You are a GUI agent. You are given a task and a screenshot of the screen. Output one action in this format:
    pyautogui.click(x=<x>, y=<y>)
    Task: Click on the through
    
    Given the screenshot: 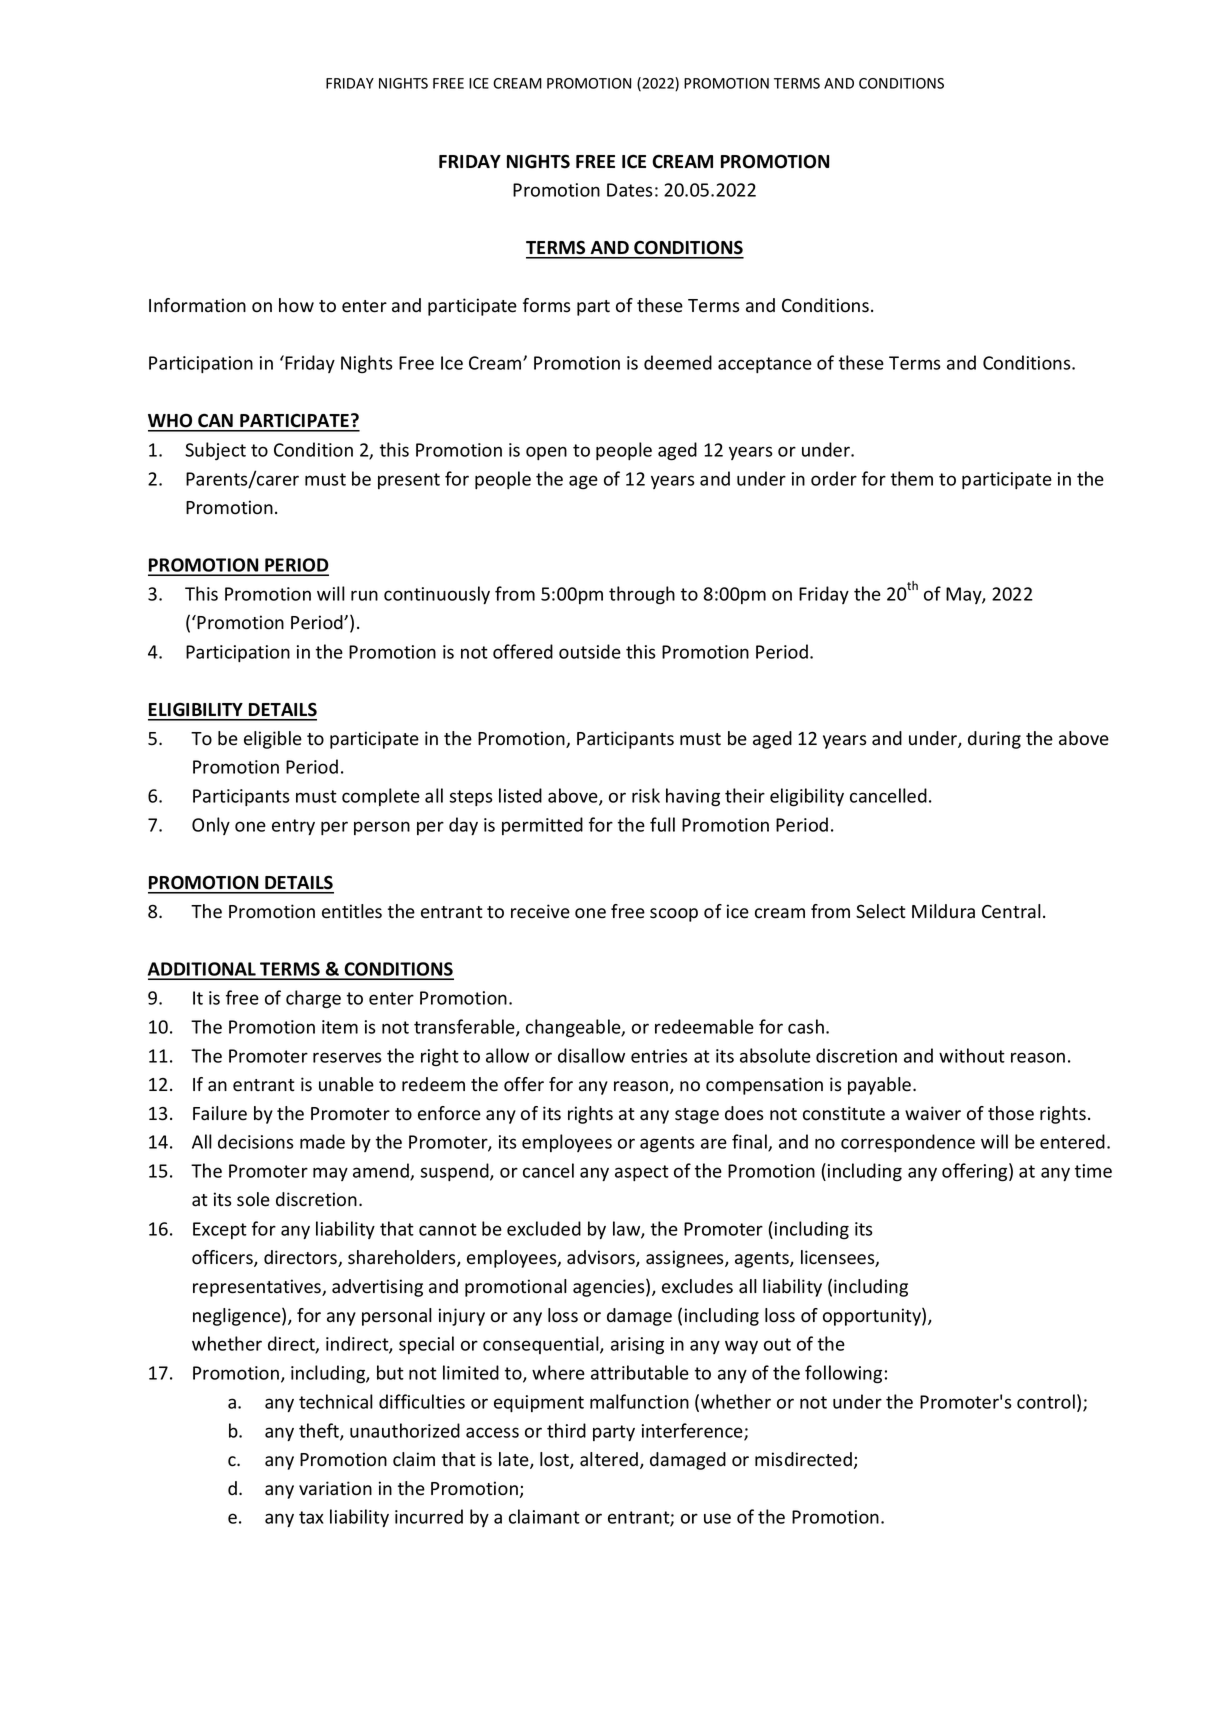 What is the action you would take?
    pyautogui.click(x=642, y=595)
